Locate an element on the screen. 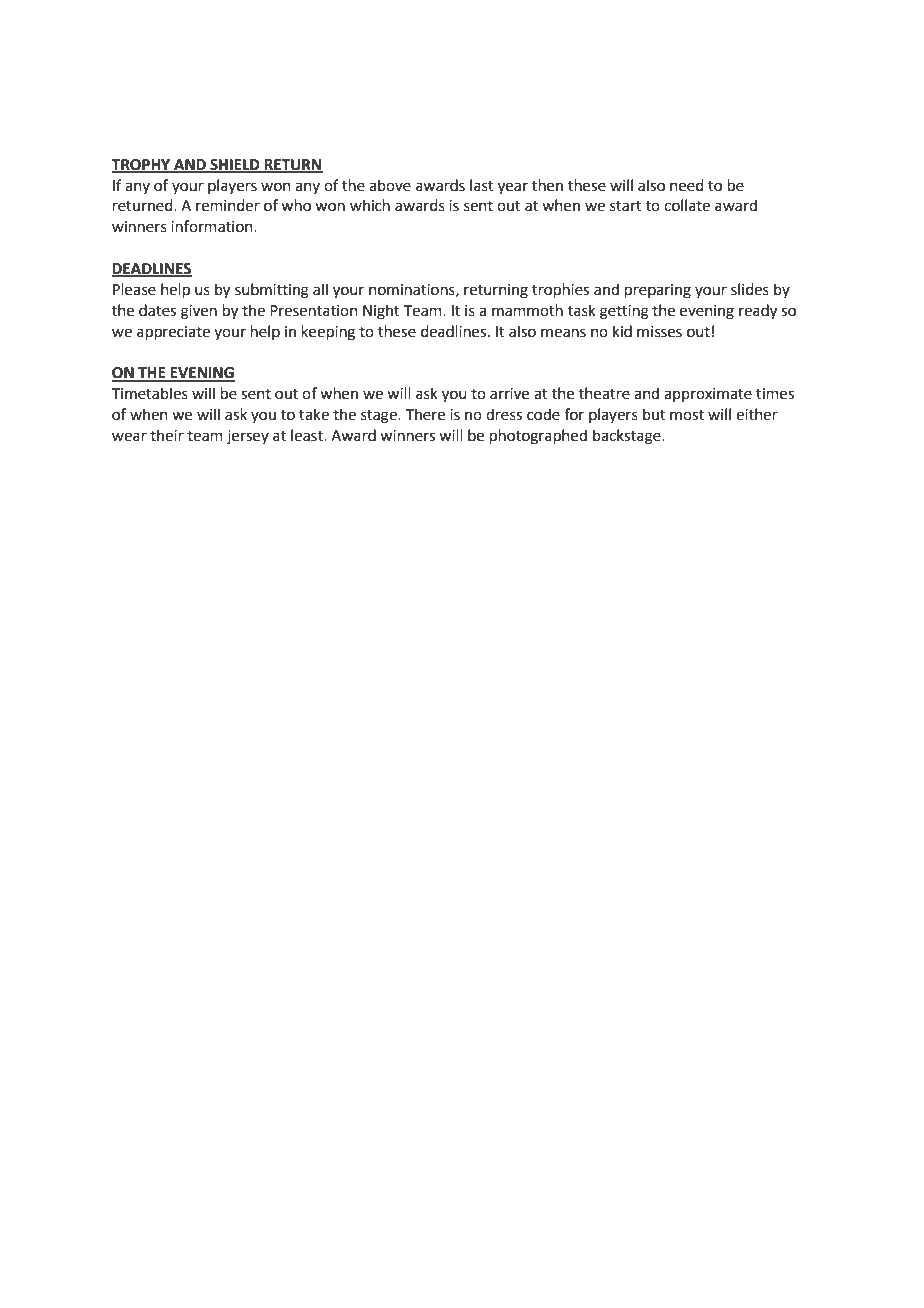 The image size is (924, 1308). misses is located at coordinates (659, 332).
